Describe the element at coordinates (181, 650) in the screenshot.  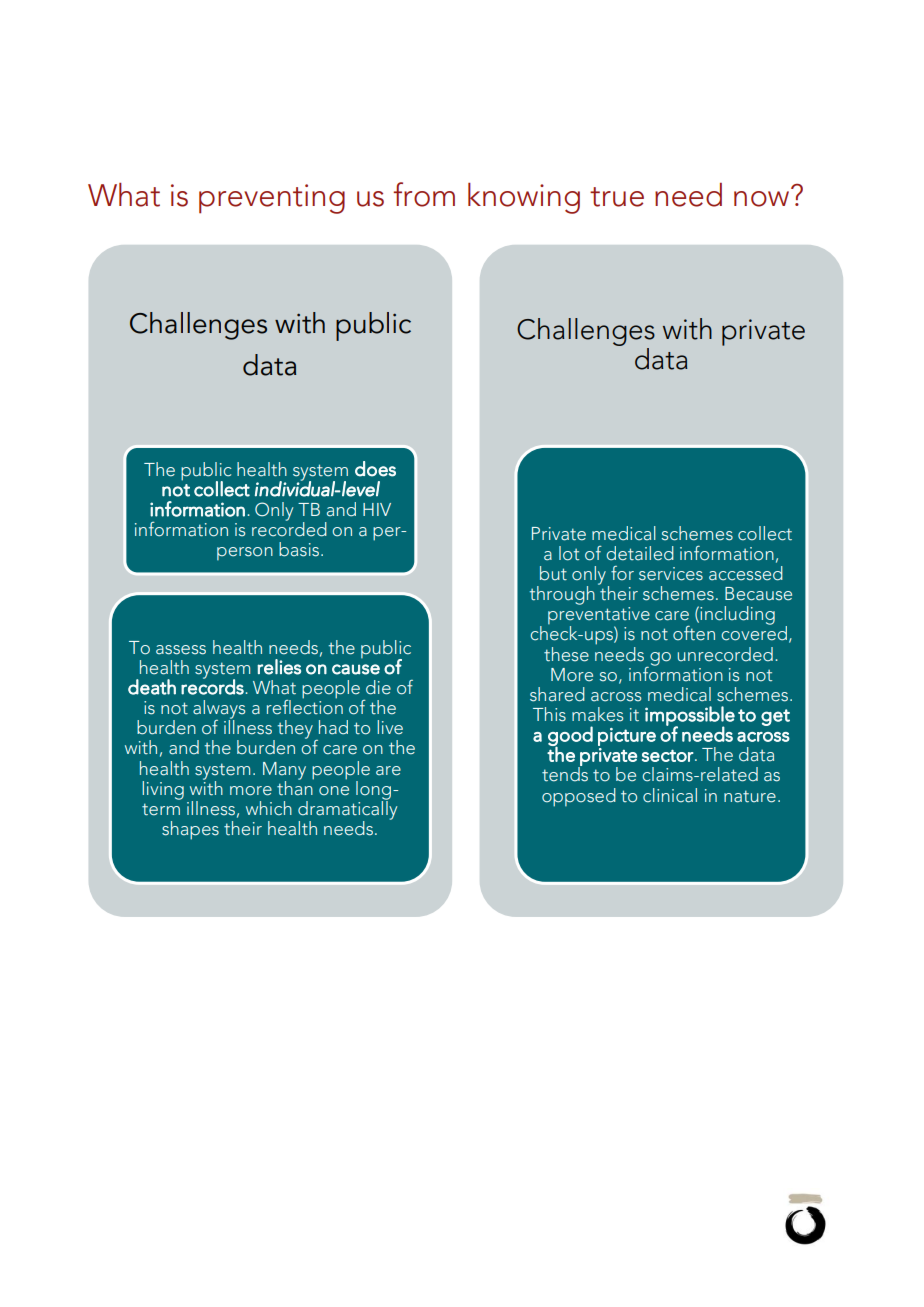
I see `assess` at that location.
